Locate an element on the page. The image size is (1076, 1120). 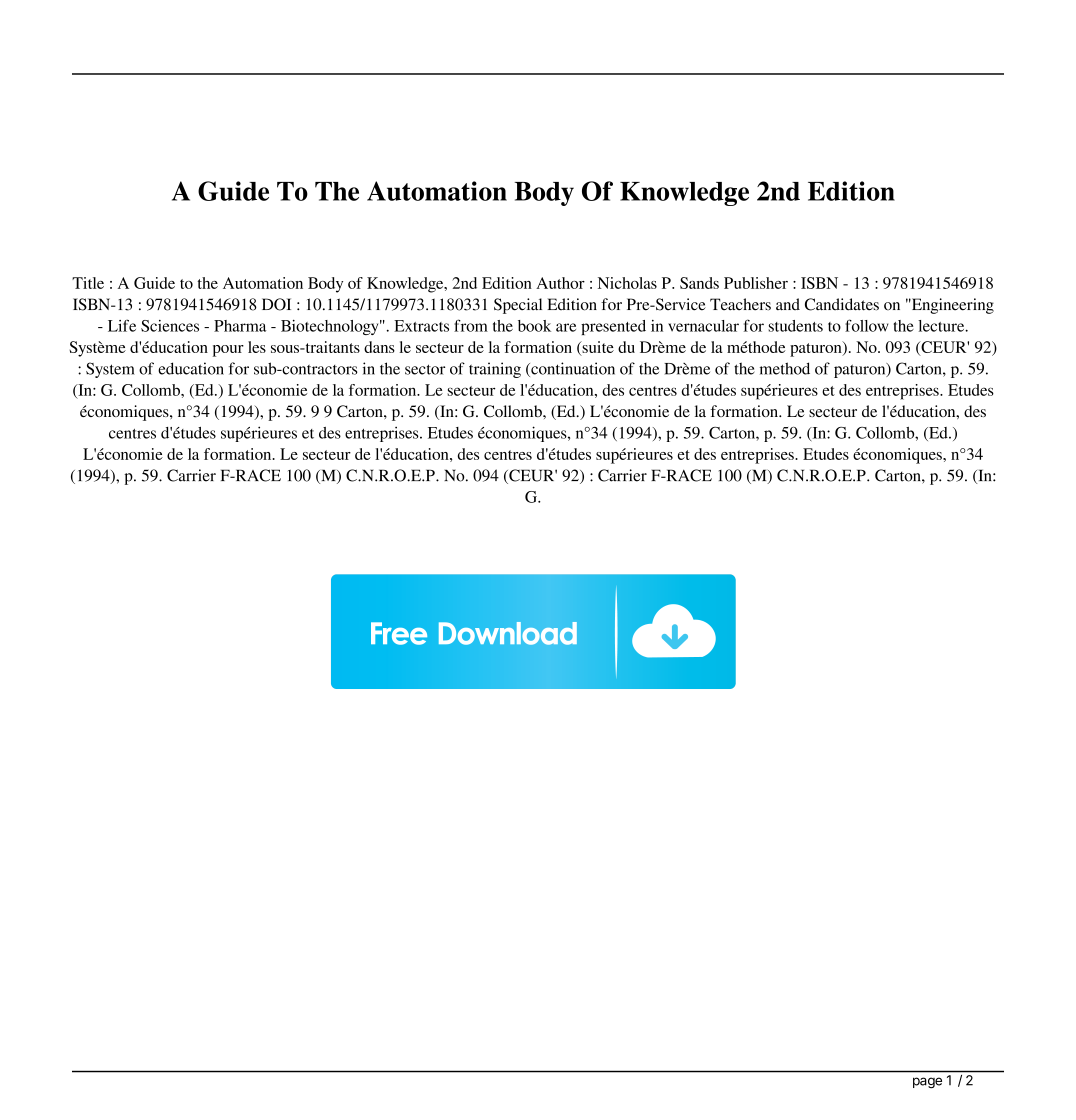
follow is located at coordinates (866, 325).
